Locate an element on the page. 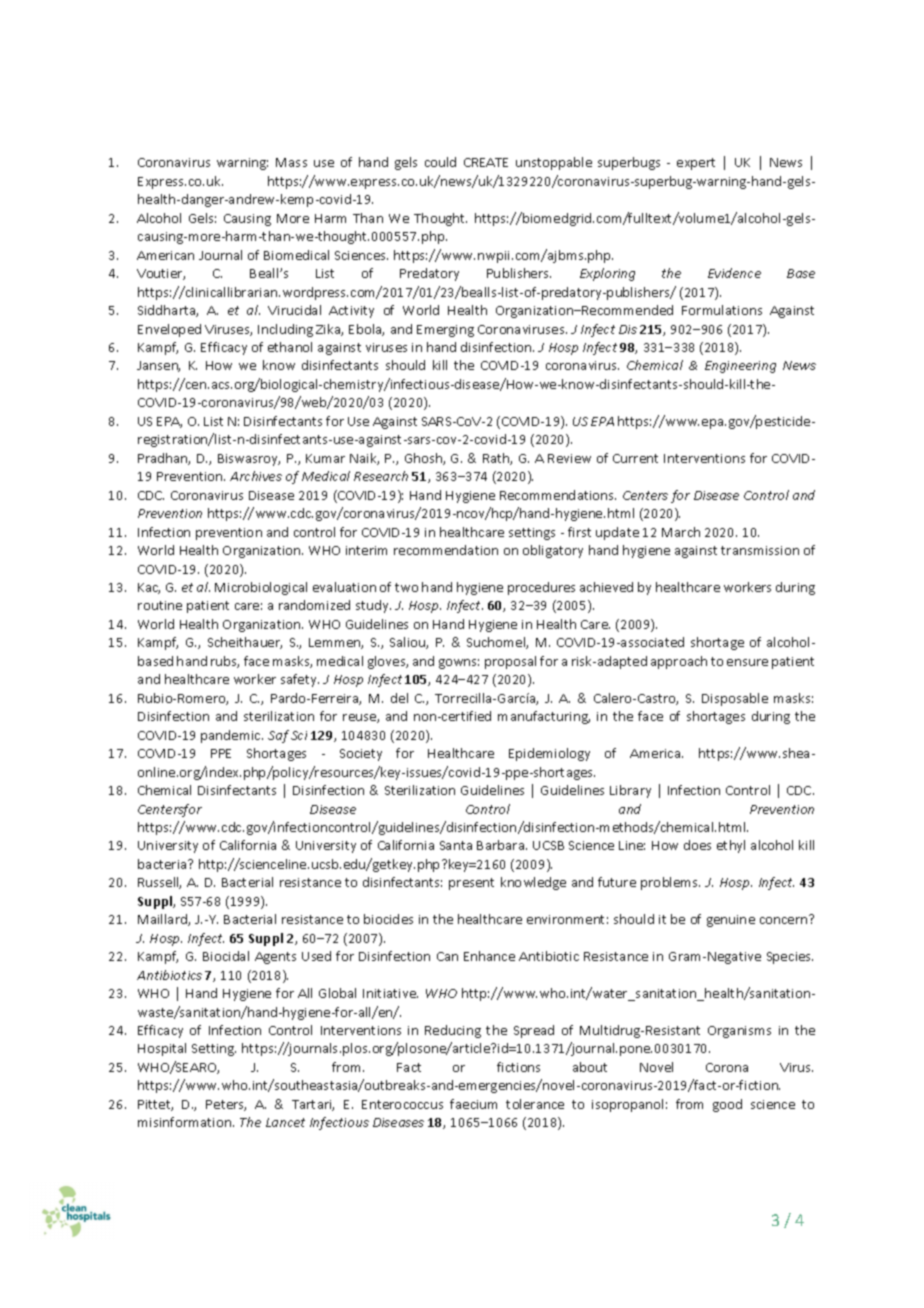 The image size is (924, 1308). CREATE is located at coordinates (486, 162).
